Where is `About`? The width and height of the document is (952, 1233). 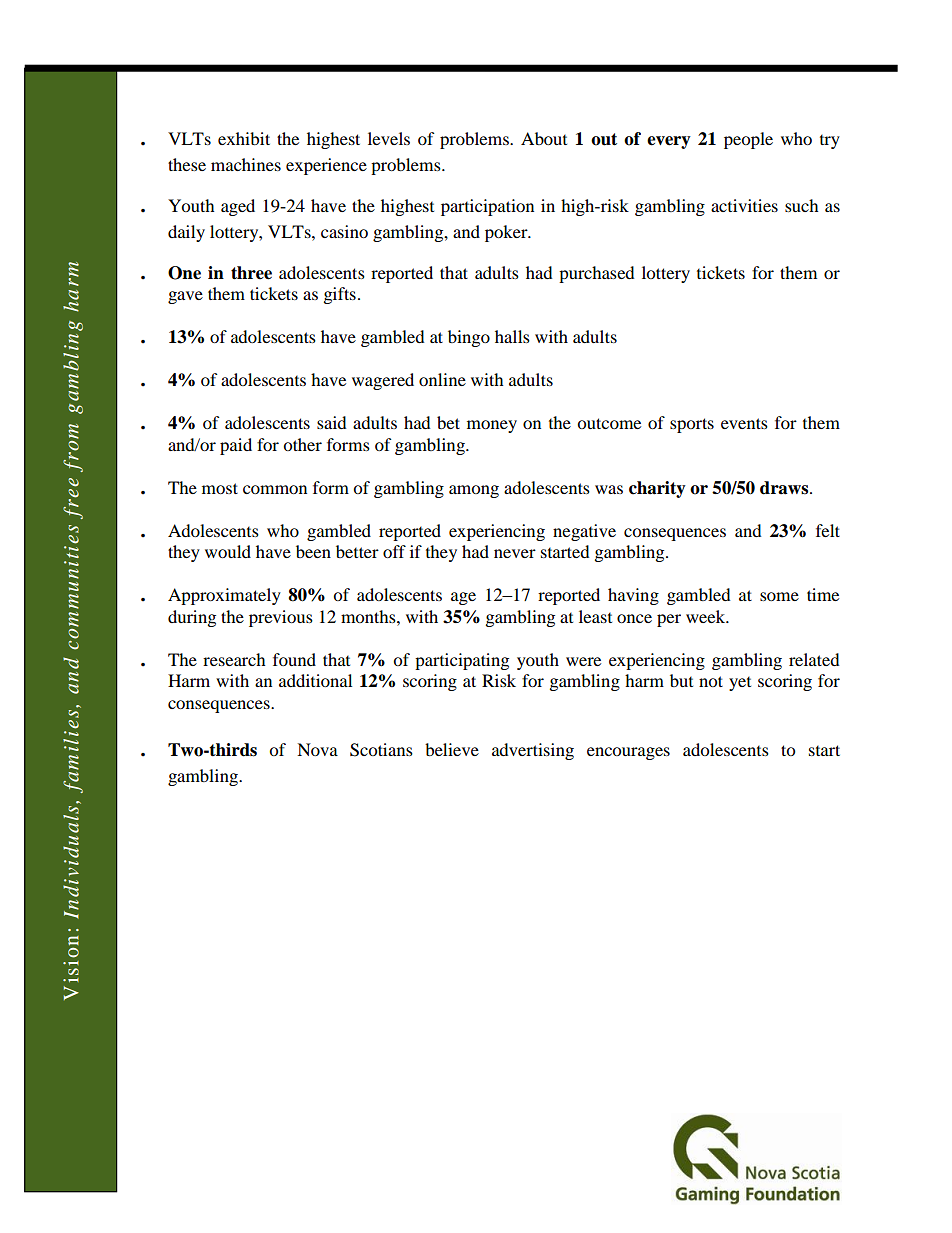
About is located at coordinates (544, 138).
